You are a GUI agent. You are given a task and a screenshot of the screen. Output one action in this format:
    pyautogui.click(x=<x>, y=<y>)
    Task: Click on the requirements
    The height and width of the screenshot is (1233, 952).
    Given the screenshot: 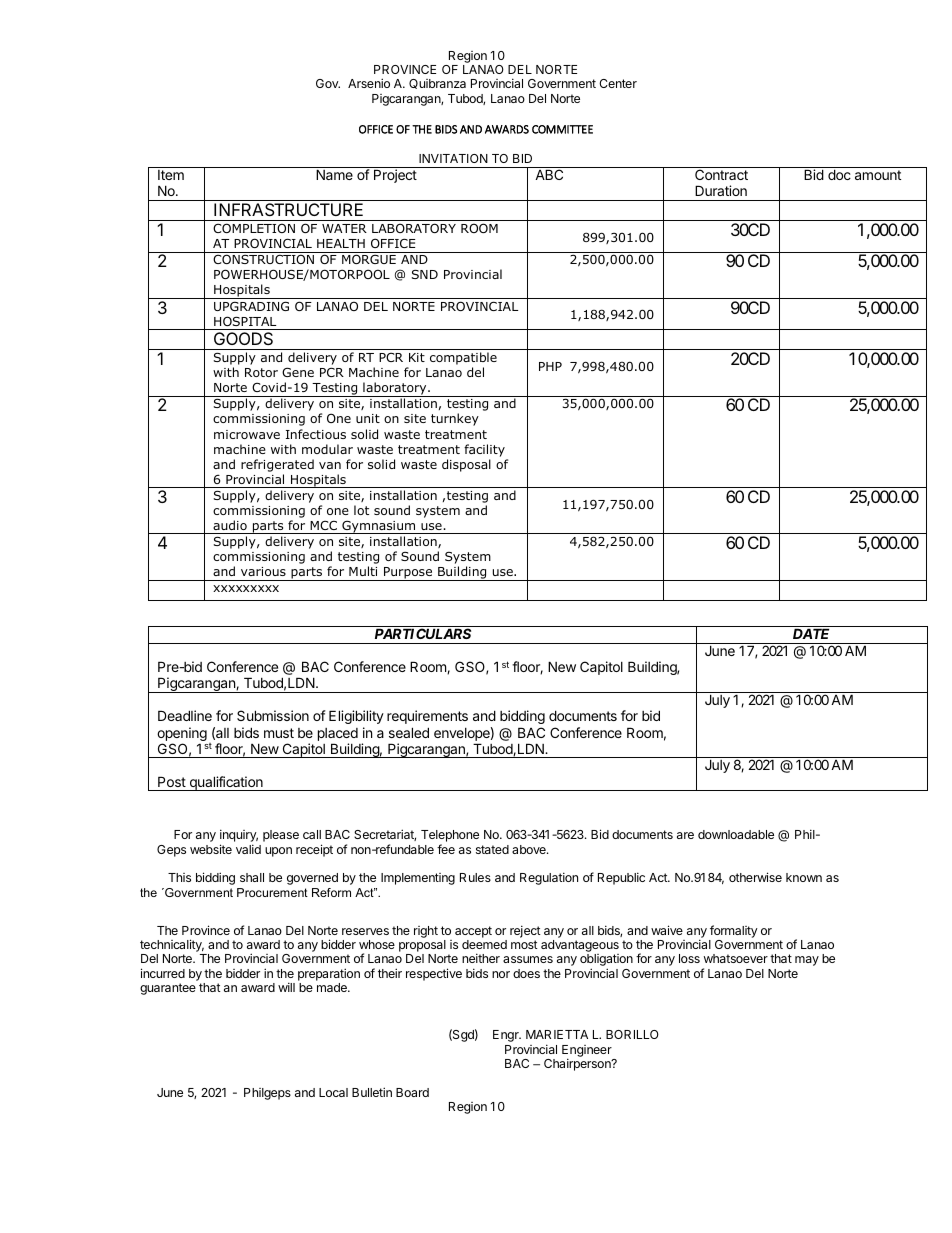 What is the action you would take?
    pyautogui.click(x=427, y=717)
